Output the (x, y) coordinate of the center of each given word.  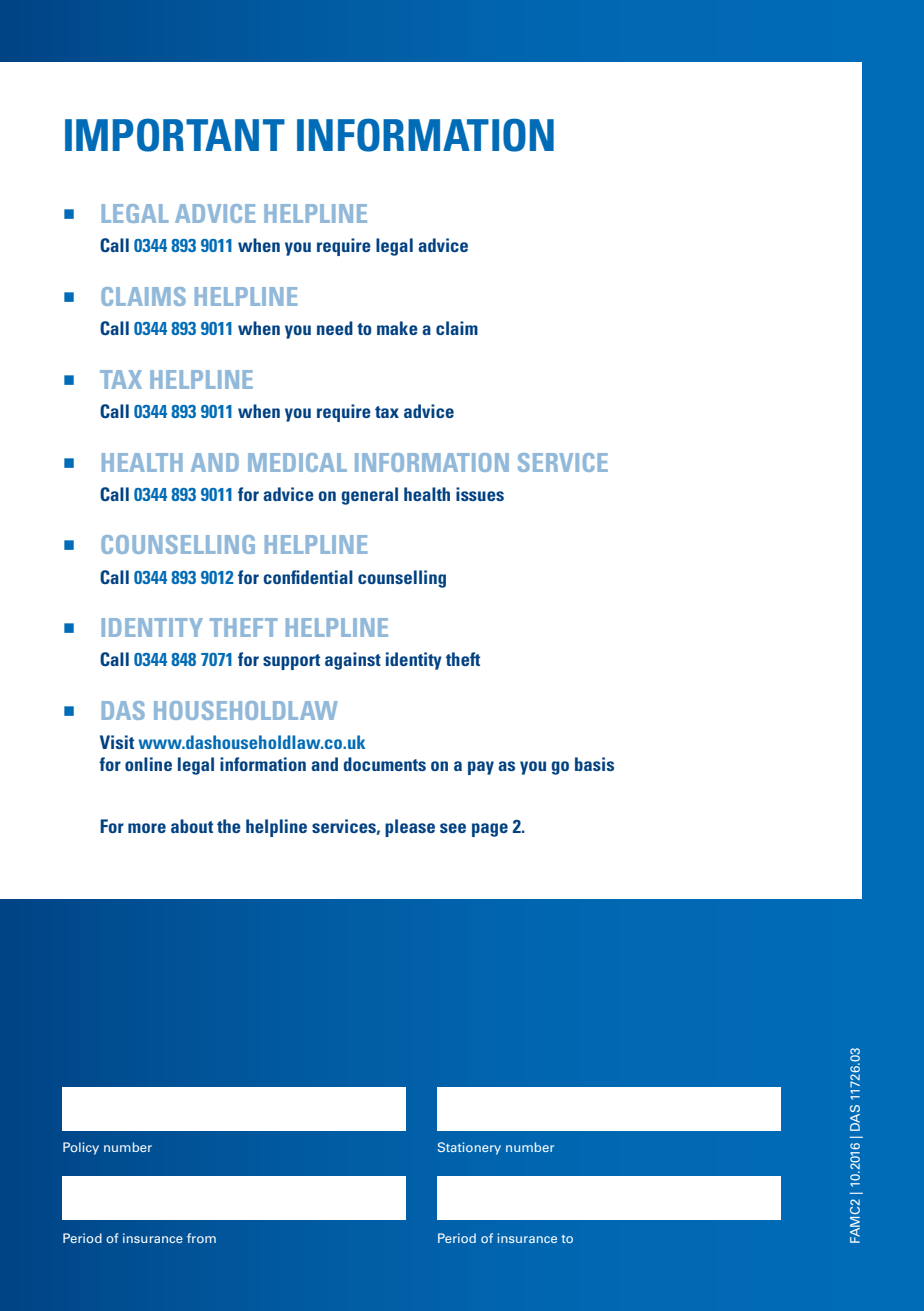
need (335, 328)
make (397, 328)
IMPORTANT (175, 135)
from (201, 1238)
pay (481, 768)
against (353, 661)
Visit (117, 742)
